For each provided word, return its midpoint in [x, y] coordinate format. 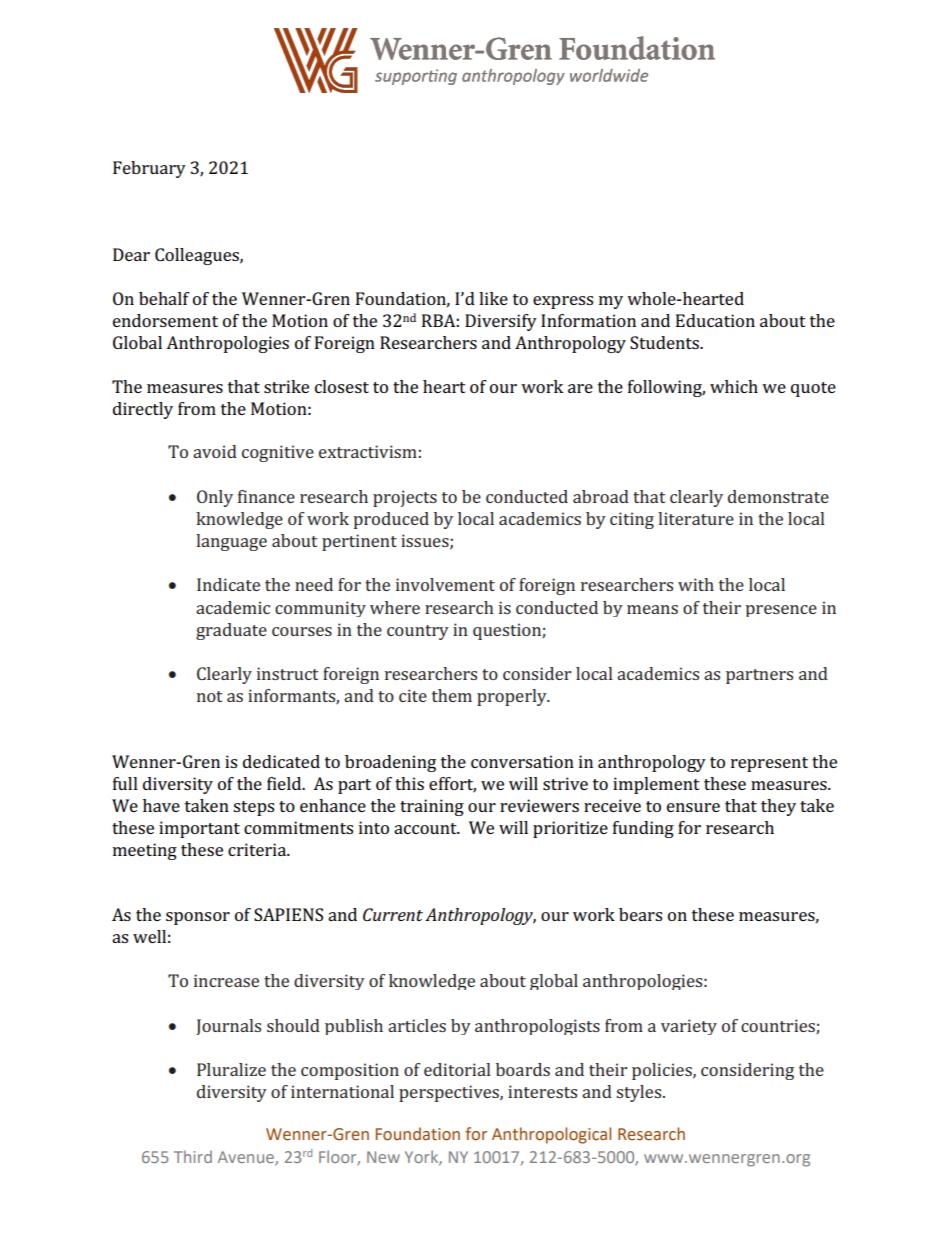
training [432, 807]
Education [715, 320]
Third [193, 1156]
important [199, 829]
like [493, 298]
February [149, 169]
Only [215, 498]
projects [405, 498]
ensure [693, 807]
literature [696, 518]
